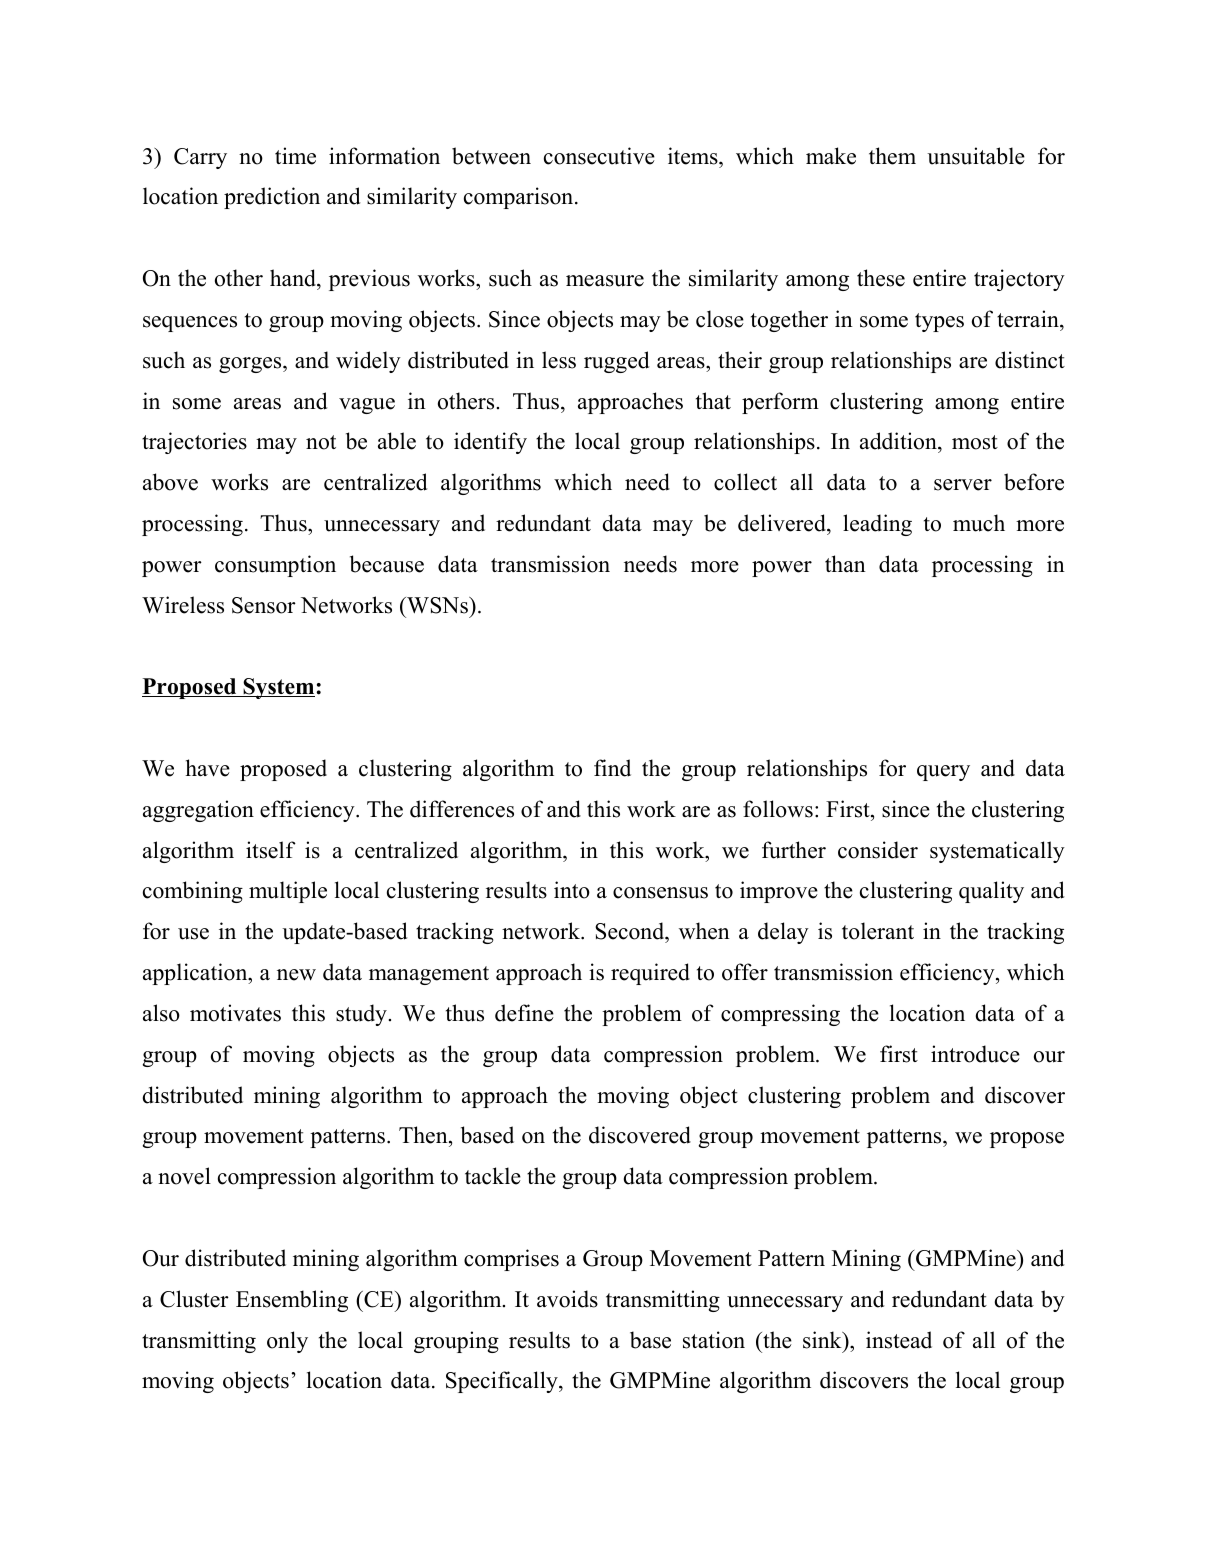  What do you see at coordinates (567, 1299) in the screenshot?
I see `avoids` at bounding box center [567, 1299].
